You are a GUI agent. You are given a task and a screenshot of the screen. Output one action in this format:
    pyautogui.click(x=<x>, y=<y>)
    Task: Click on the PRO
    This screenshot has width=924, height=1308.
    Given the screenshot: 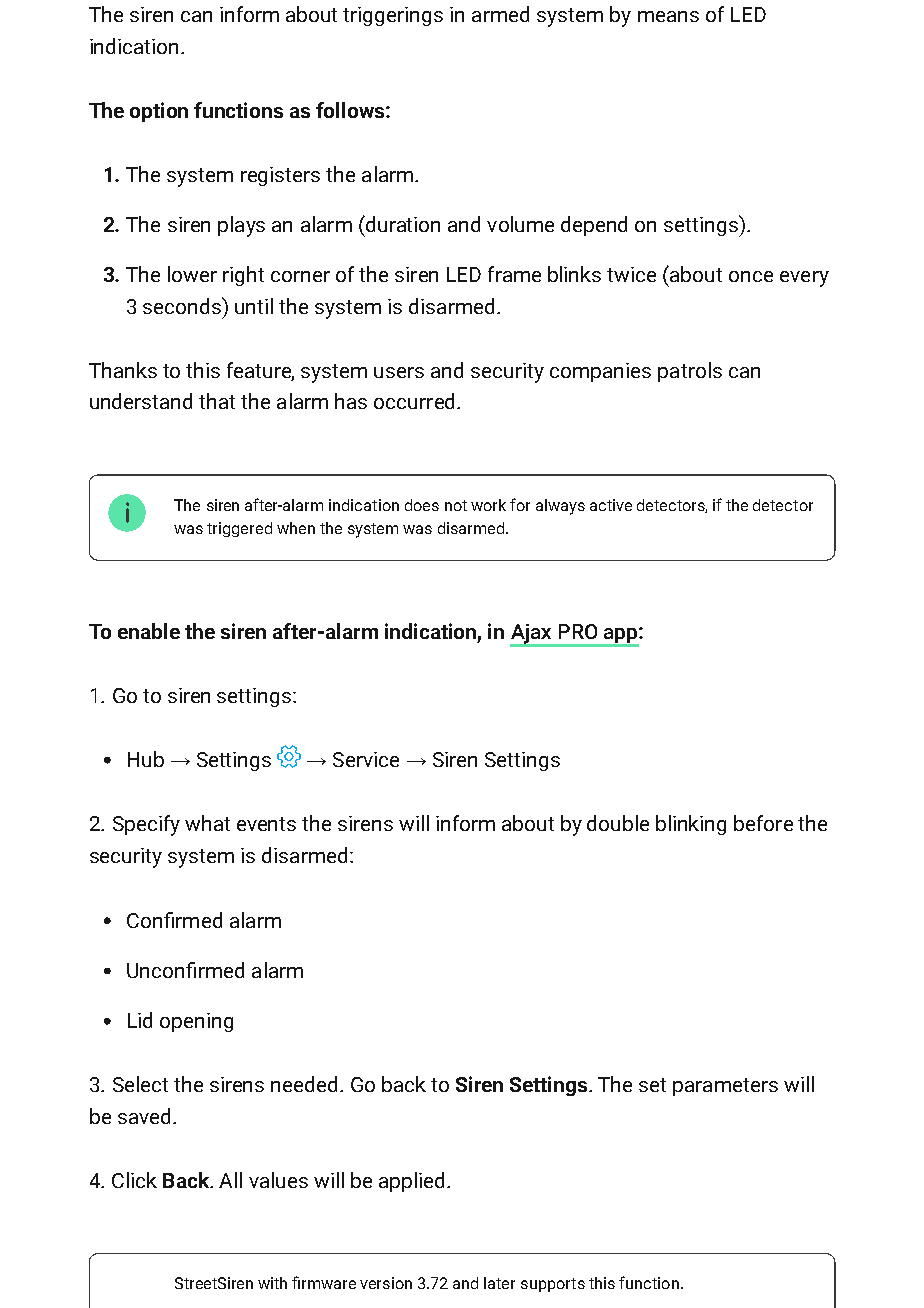 What is the action you would take?
    pyautogui.click(x=578, y=631)
